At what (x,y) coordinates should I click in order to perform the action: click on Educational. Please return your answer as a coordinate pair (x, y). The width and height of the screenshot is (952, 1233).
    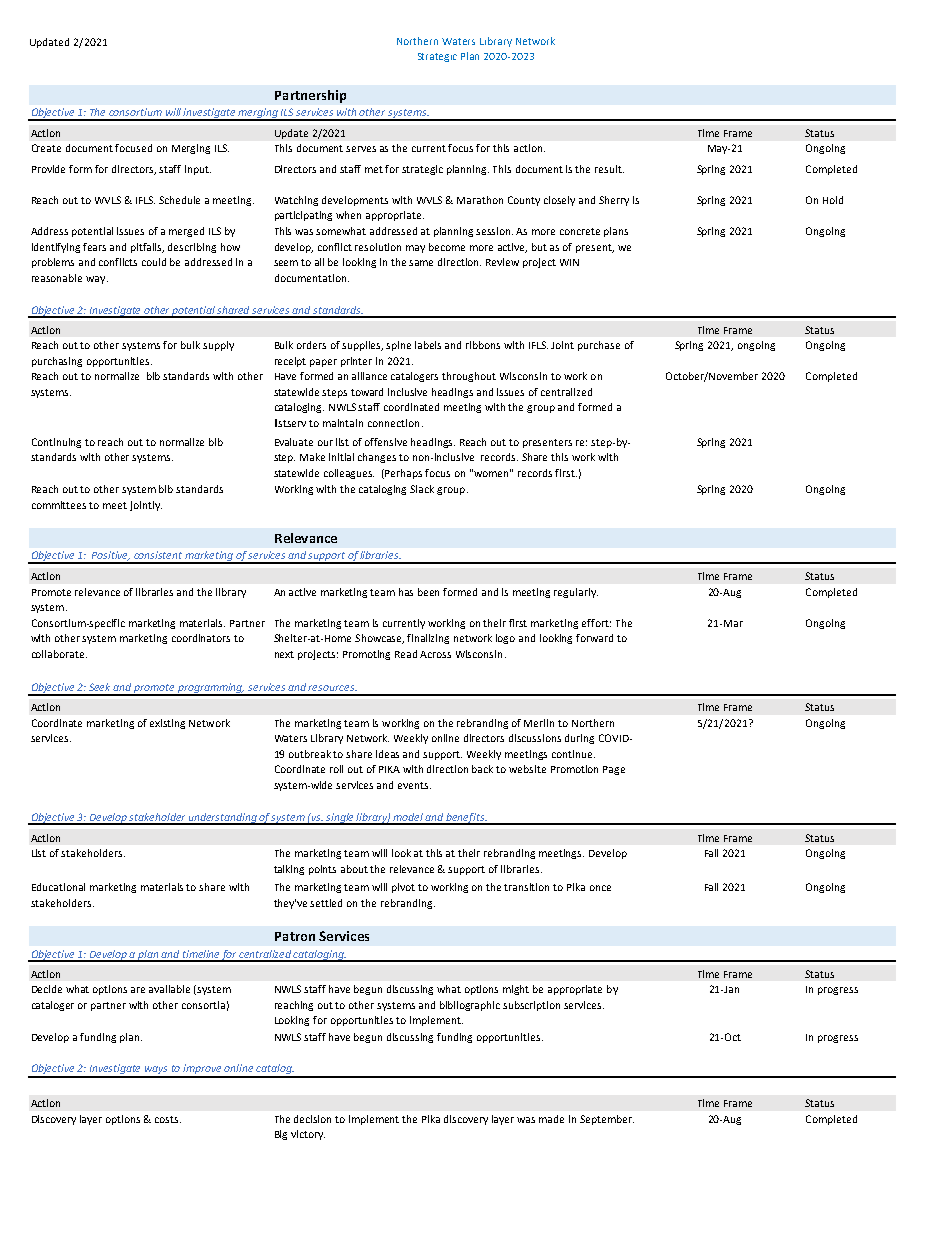
    Looking at the image, I should click on (58, 887).
